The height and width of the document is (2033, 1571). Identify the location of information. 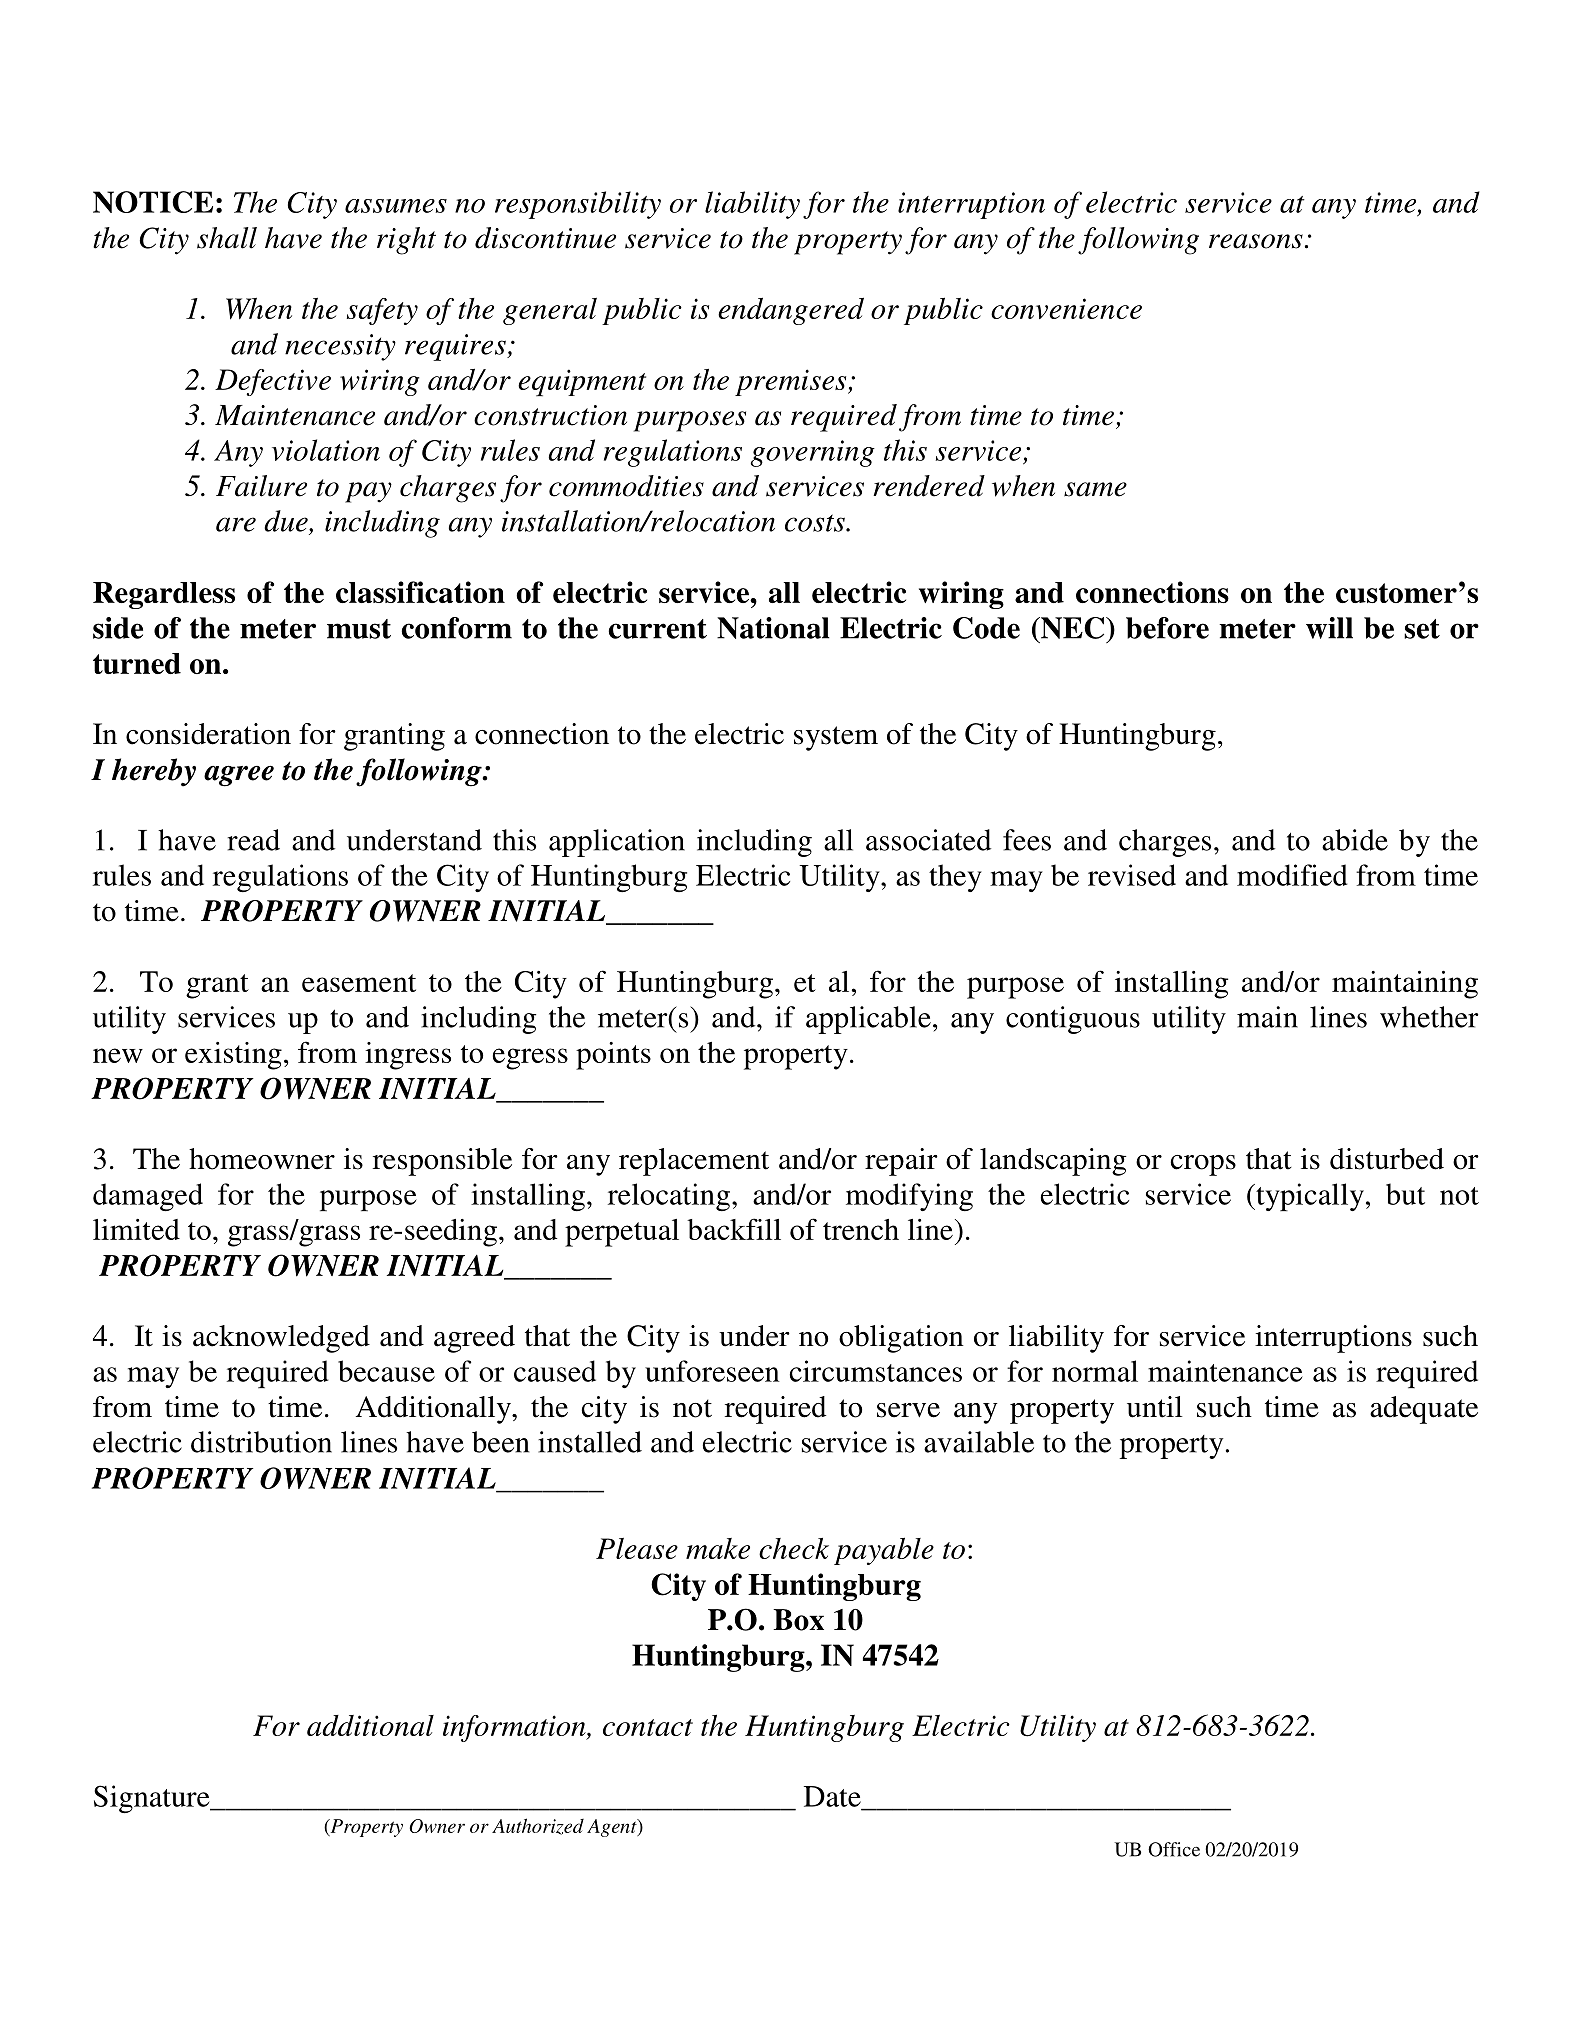
(515, 1728).
